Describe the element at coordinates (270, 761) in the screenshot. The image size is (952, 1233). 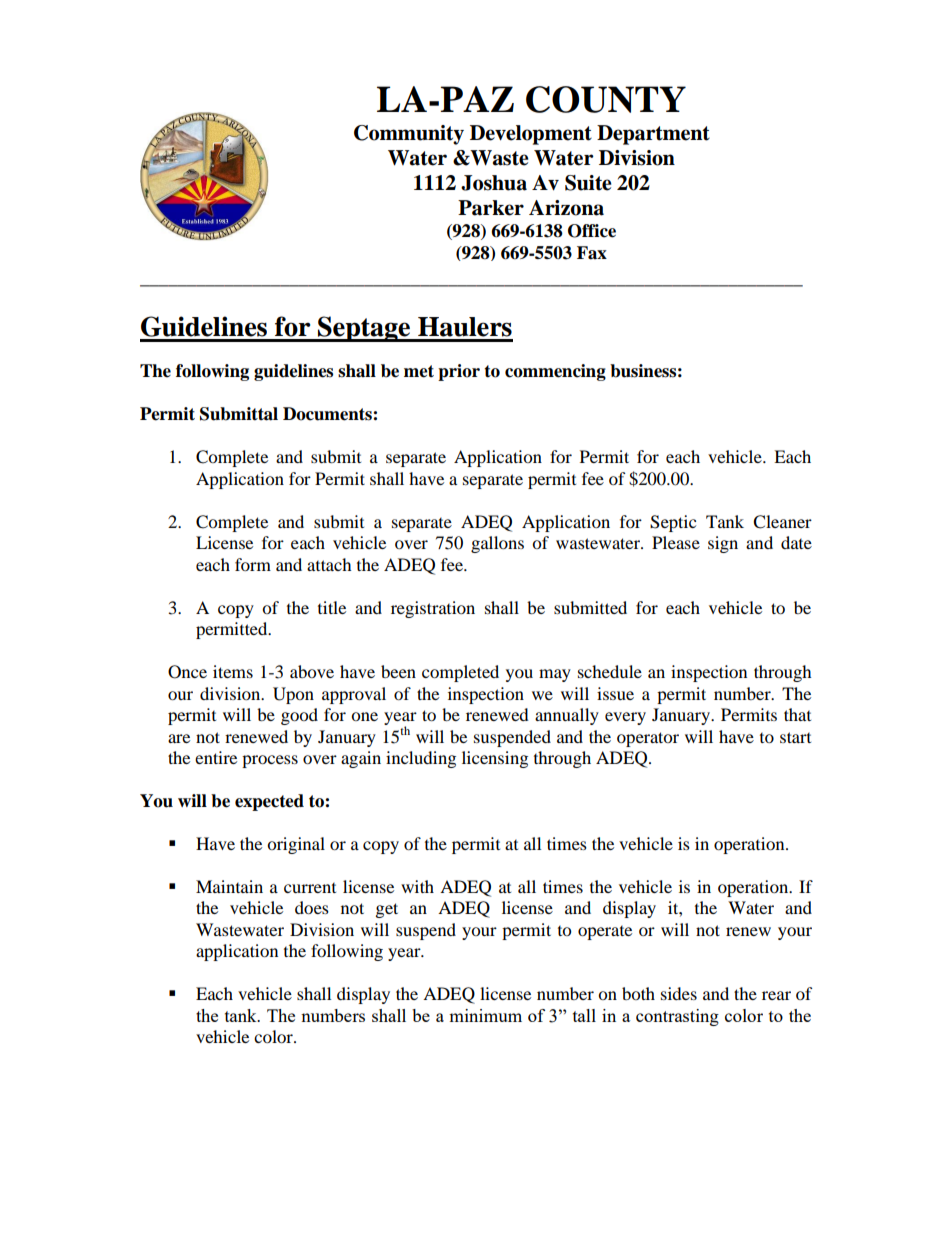
I see `process` at that location.
